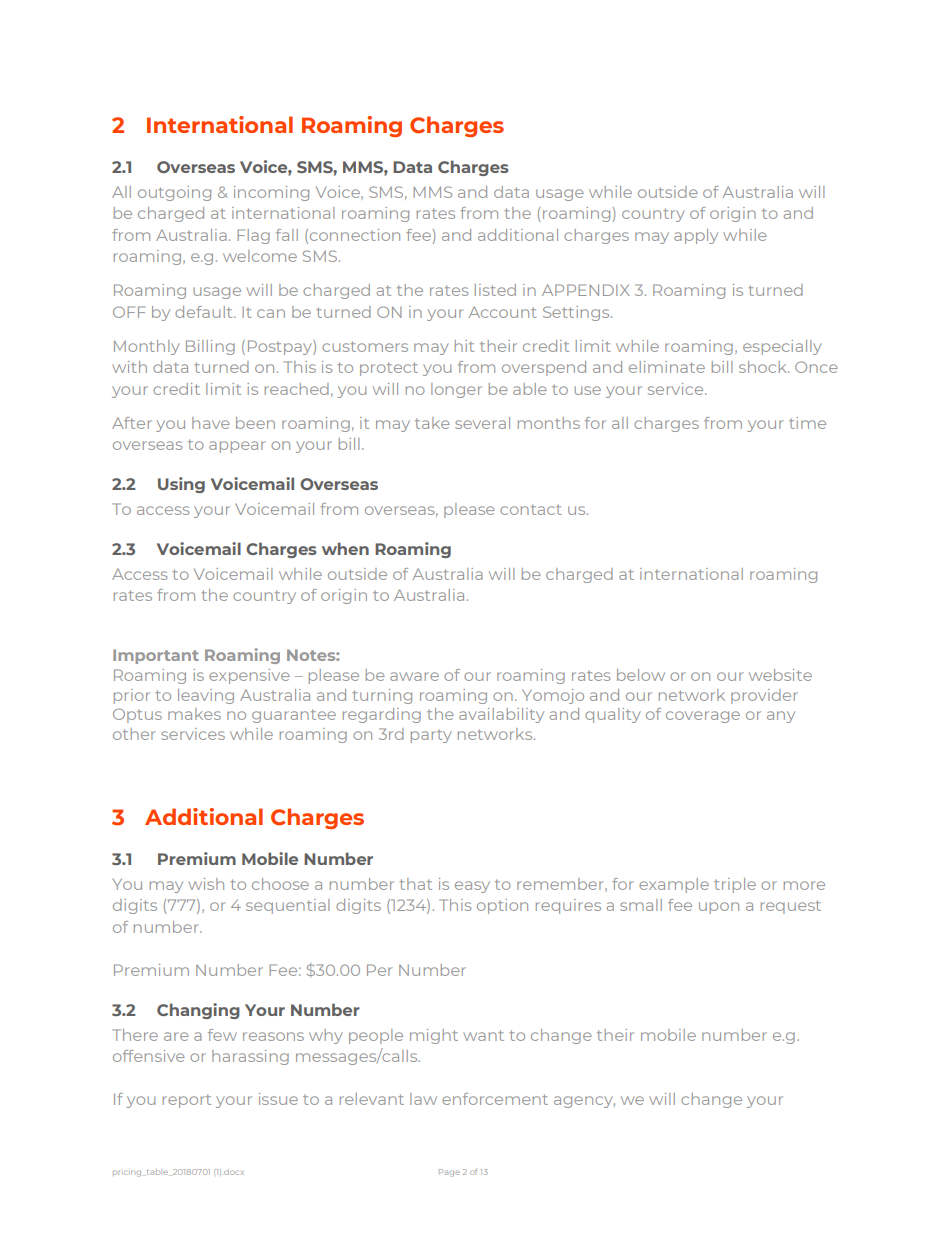 The image size is (952, 1233). Describe the element at coordinates (735, 885) in the image. I see `triple` at that location.
